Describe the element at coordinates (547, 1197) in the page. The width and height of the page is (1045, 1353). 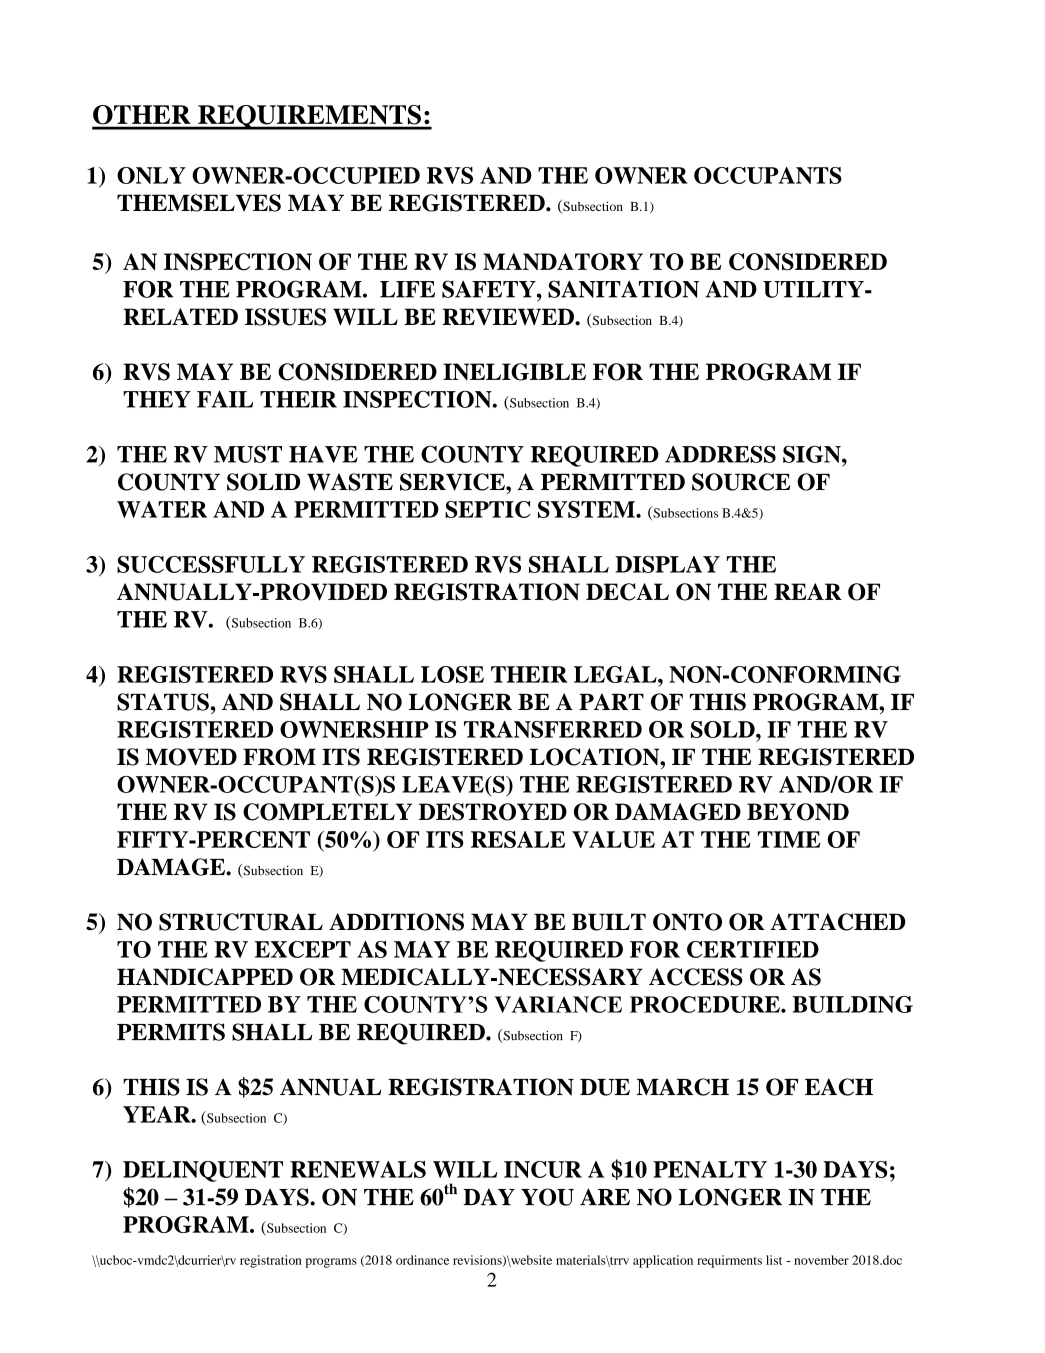
I see `YOU` at that location.
